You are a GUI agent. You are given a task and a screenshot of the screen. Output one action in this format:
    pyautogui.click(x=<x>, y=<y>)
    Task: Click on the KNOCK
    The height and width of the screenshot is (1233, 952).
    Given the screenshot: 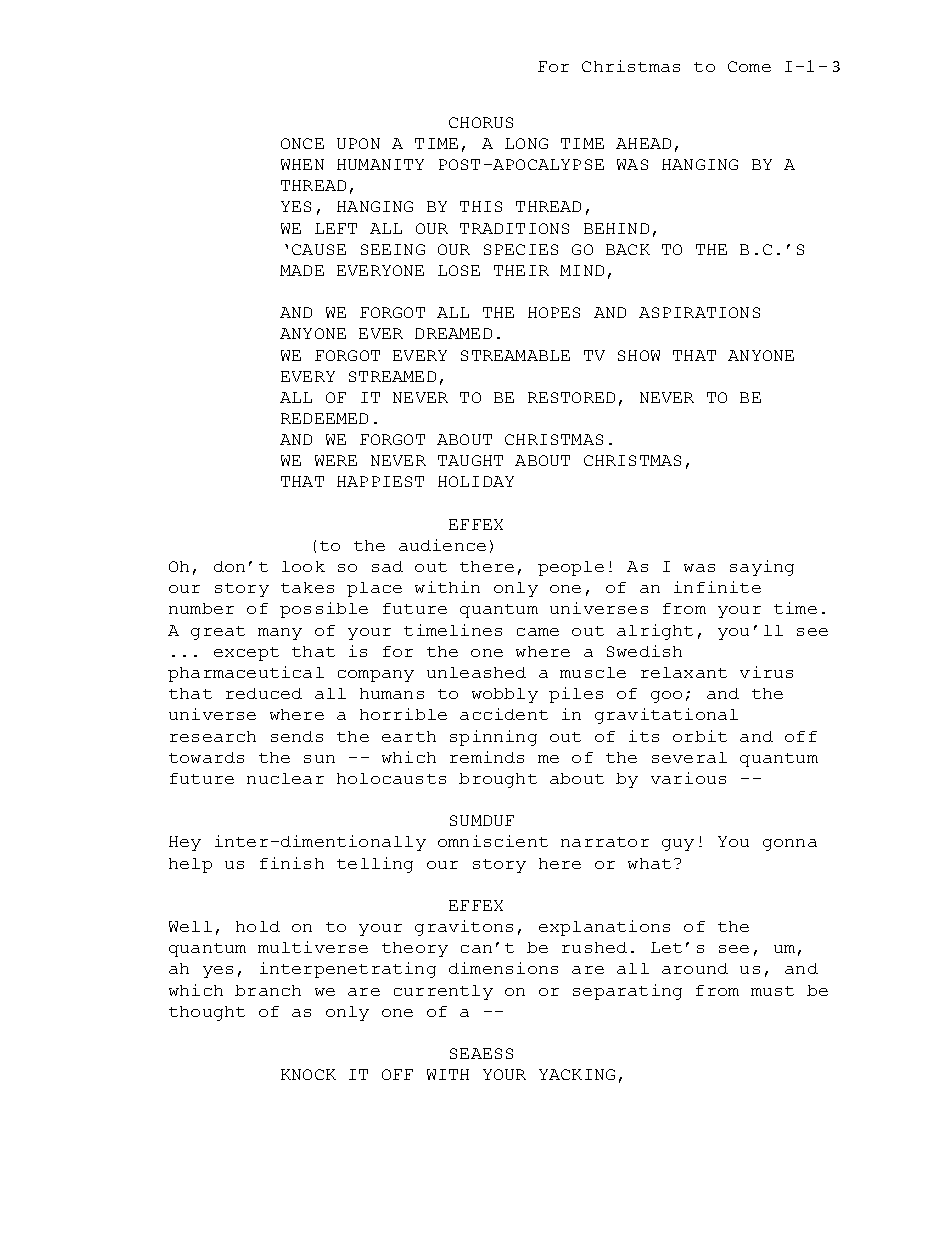 What is the action you would take?
    pyautogui.click(x=308, y=1074)
